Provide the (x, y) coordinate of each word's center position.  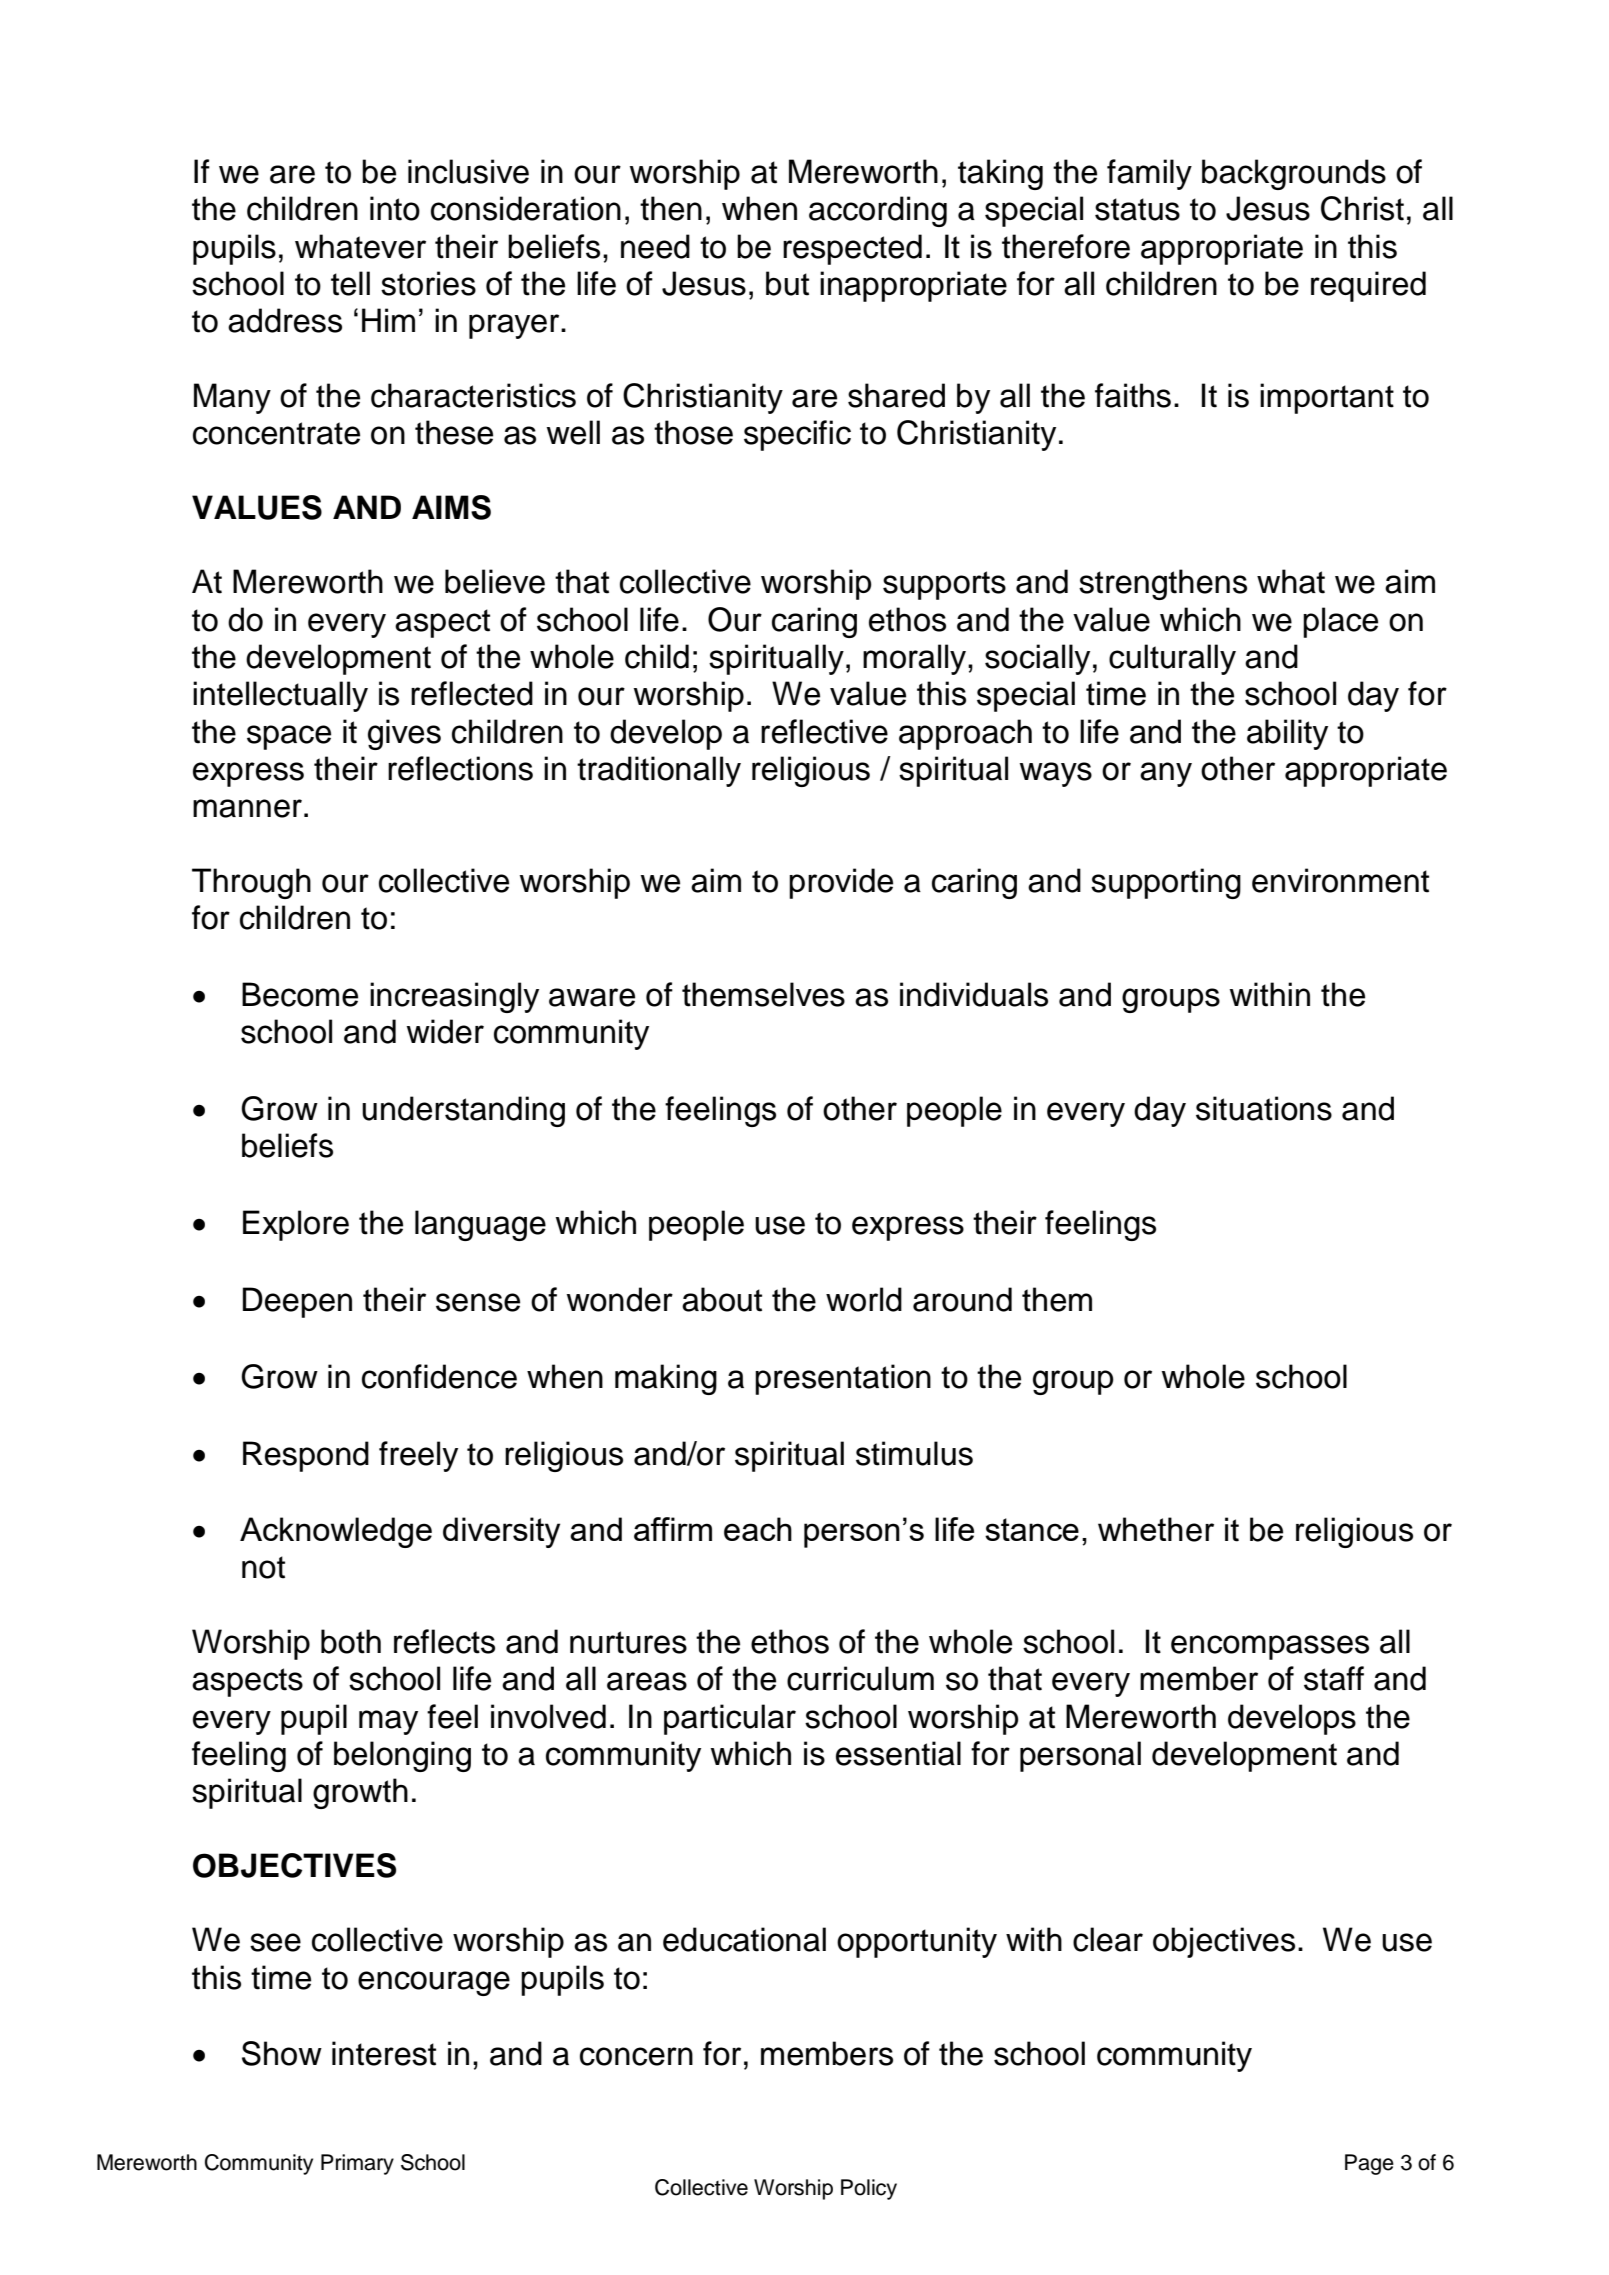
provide (841, 883)
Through (251, 883)
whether (1156, 1529)
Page (1369, 2164)
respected (852, 249)
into (395, 208)
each (758, 1529)
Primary (357, 2164)
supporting (1166, 883)
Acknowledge (336, 1532)
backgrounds (1294, 174)
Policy (869, 2189)
